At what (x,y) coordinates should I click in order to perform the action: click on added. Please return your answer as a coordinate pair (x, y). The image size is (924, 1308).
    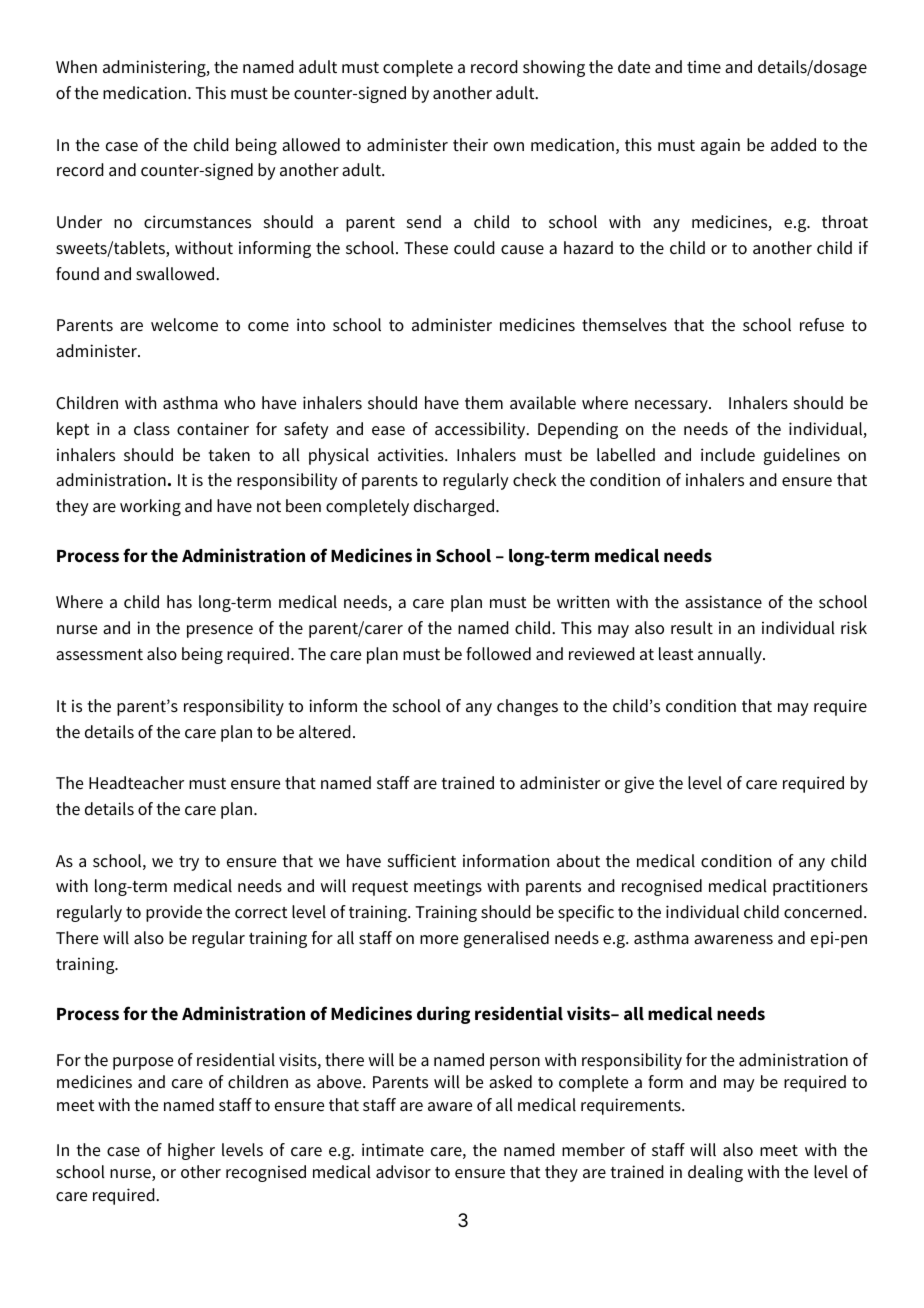
    Looking at the image, I should click on (793, 145).
